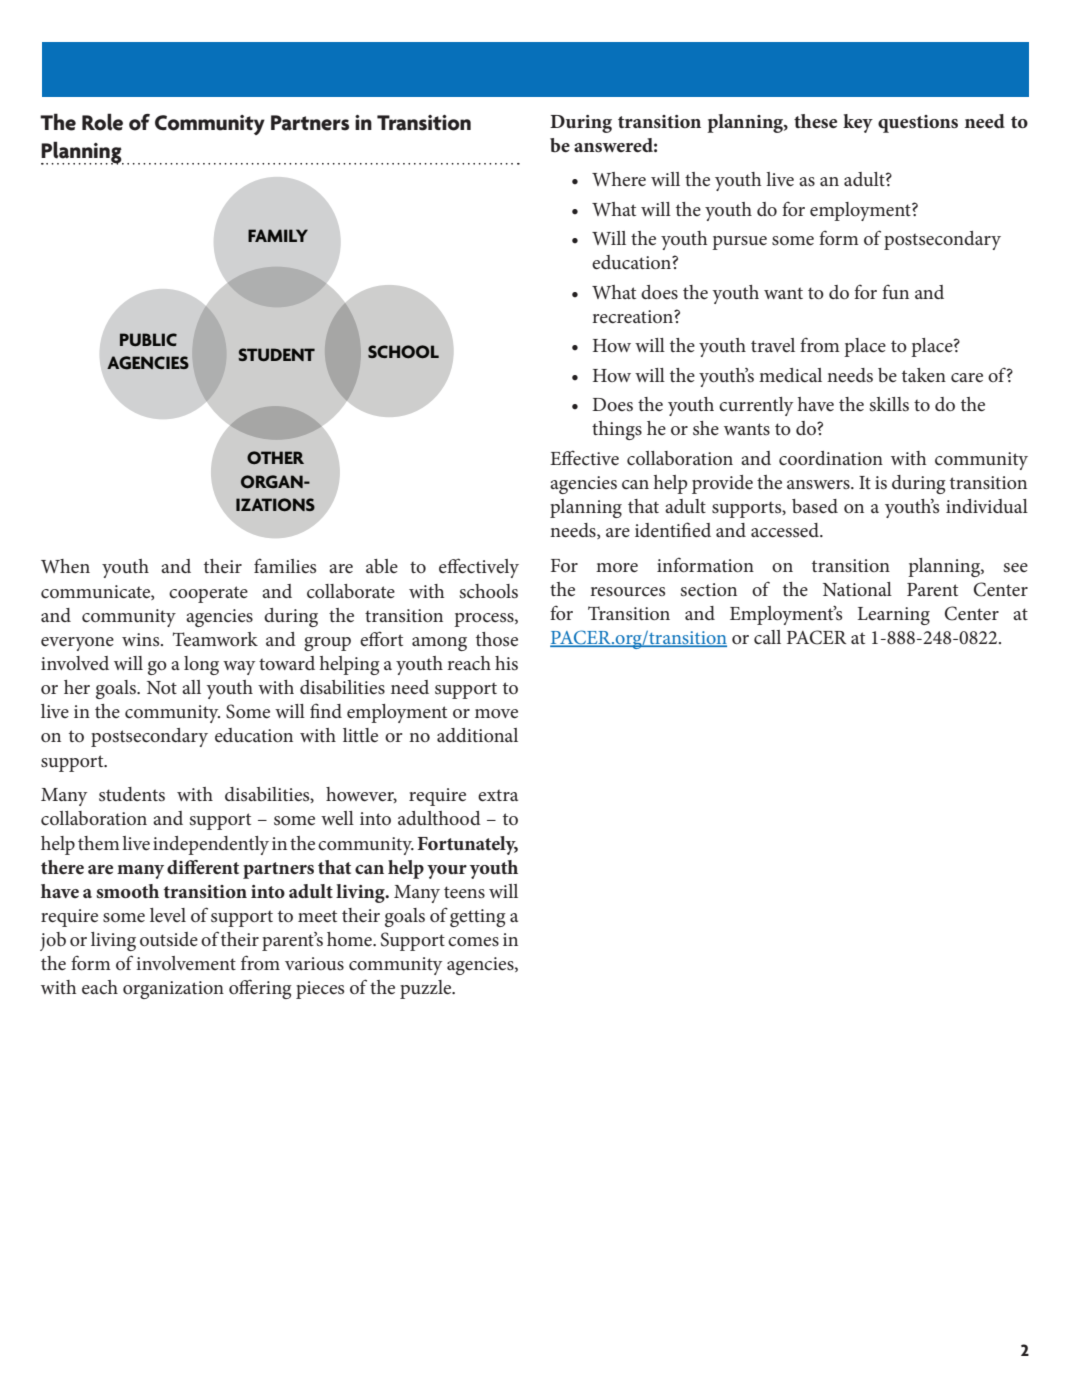 The height and width of the screenshot is (1386, 1071). What do you see at coordinates (767, 637) in the screenshot?
I see `call` at bounding box center [767, 637].
